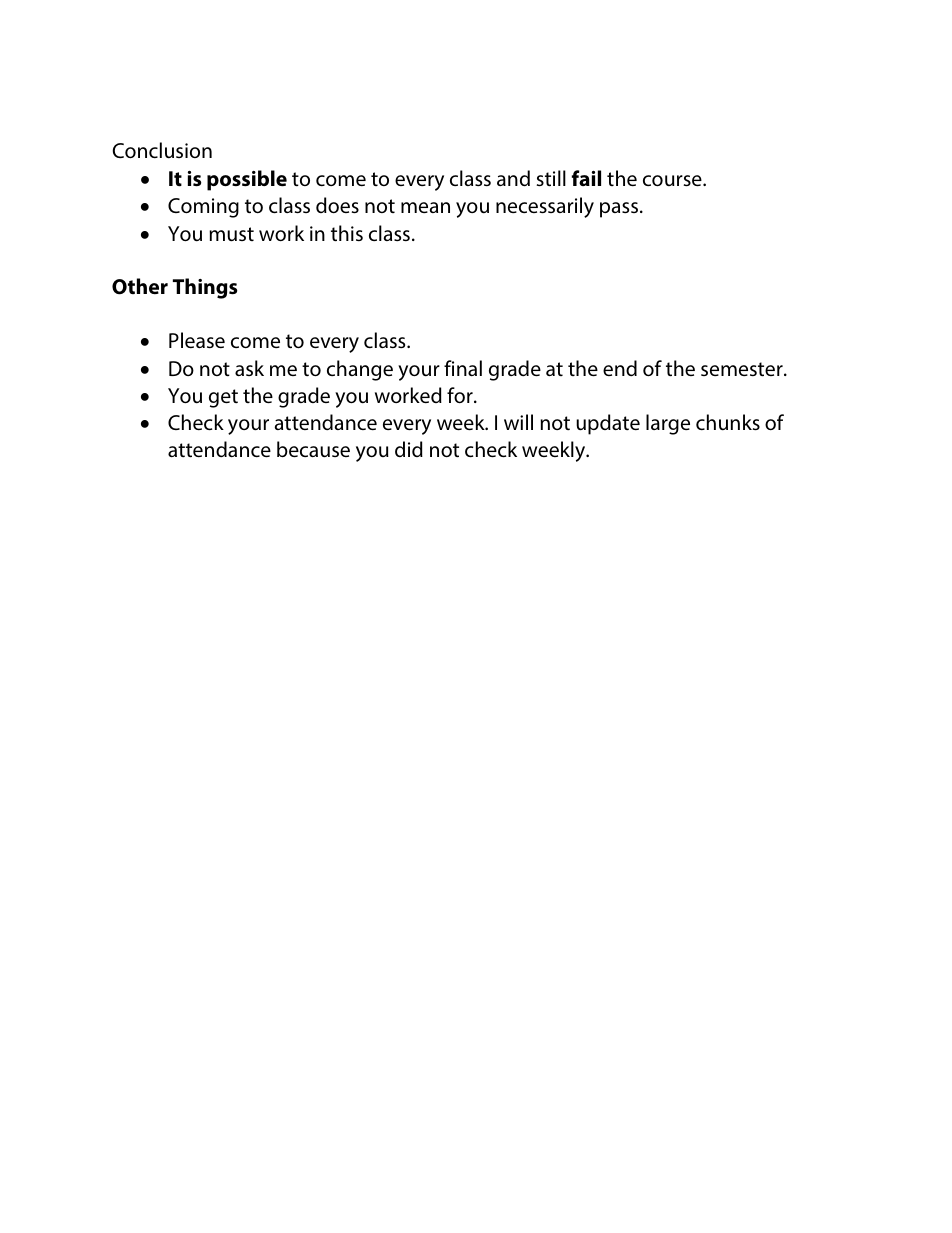 The height and width of the screenshot is (1233, 952). Describe the element at coordinates (162, 150) in the screenshot. I see `Conclusion` at that location.
